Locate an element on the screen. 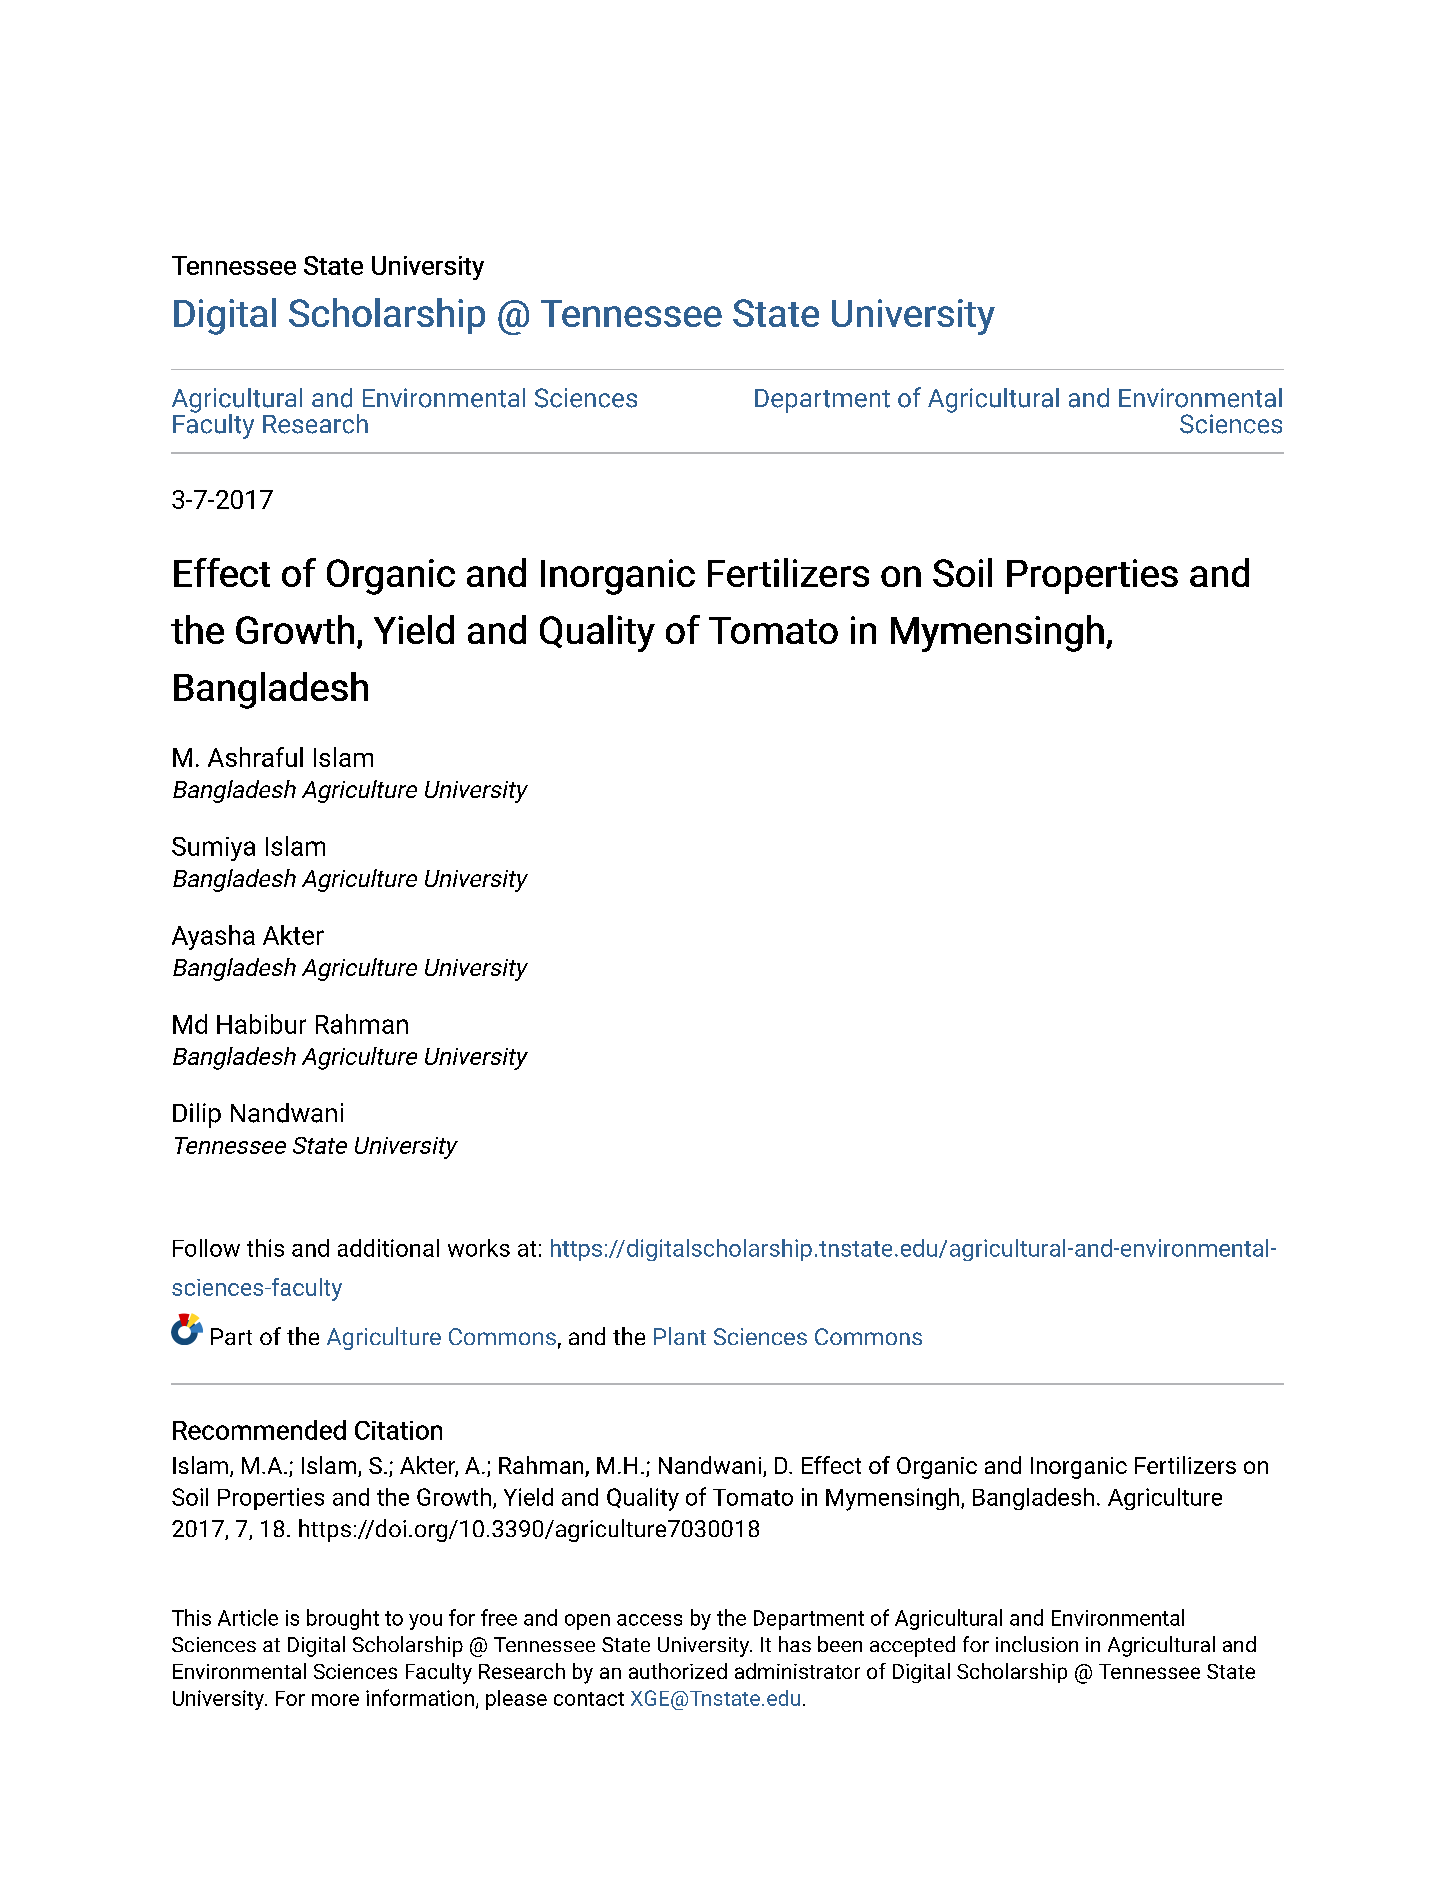 The height and width of the screenshot is (1883, 1455). Plant is located at coordinates (680, 1336).
